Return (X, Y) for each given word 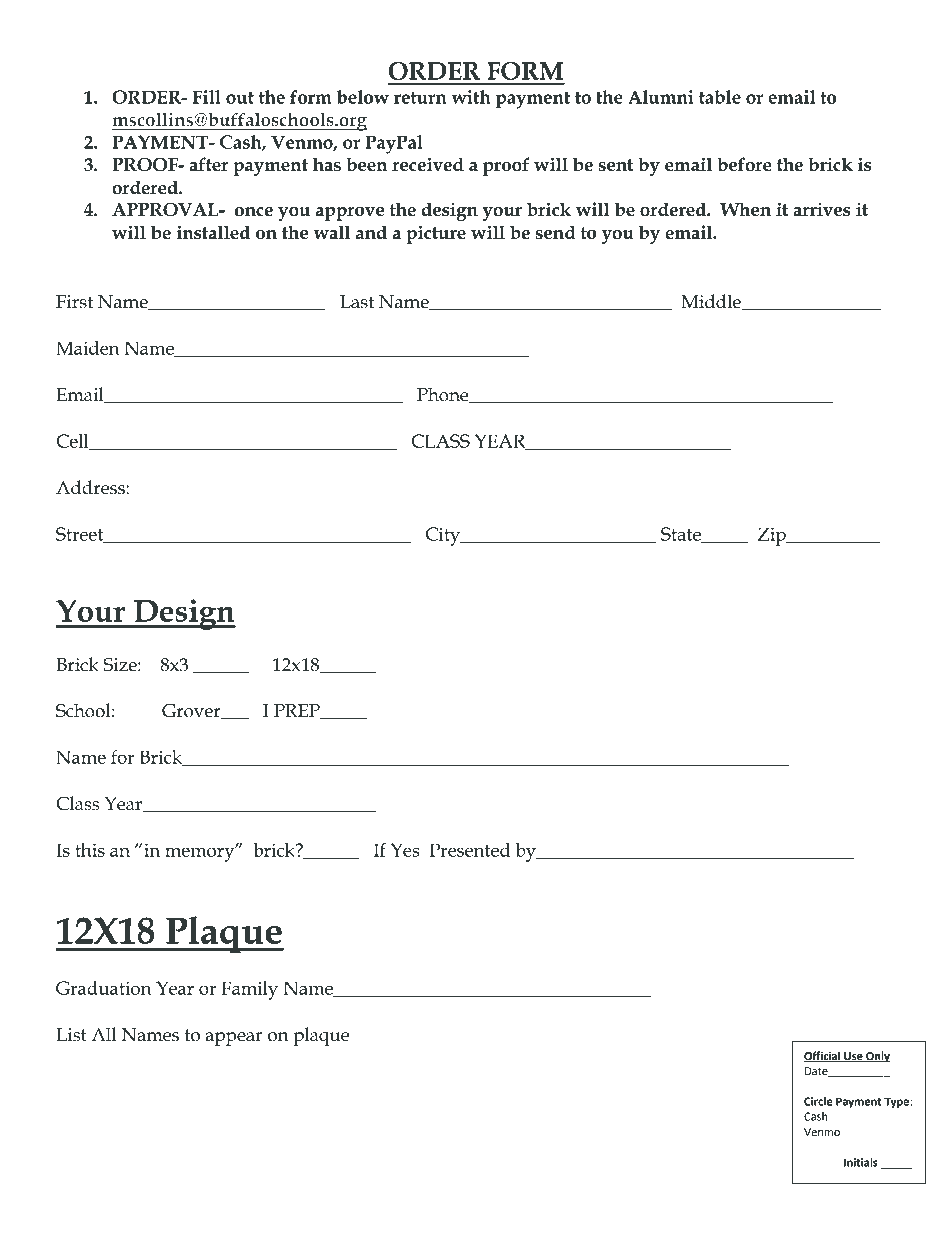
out (240, 97)
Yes (405, 850)
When (745, 210)
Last (357, 302)
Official (823, 1056)
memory (201, 853)
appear (234, 1039)
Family (249, 990)
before (744, 164)
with (470, 97)
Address (91, 487)
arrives (822, 209)
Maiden (88, 348)
